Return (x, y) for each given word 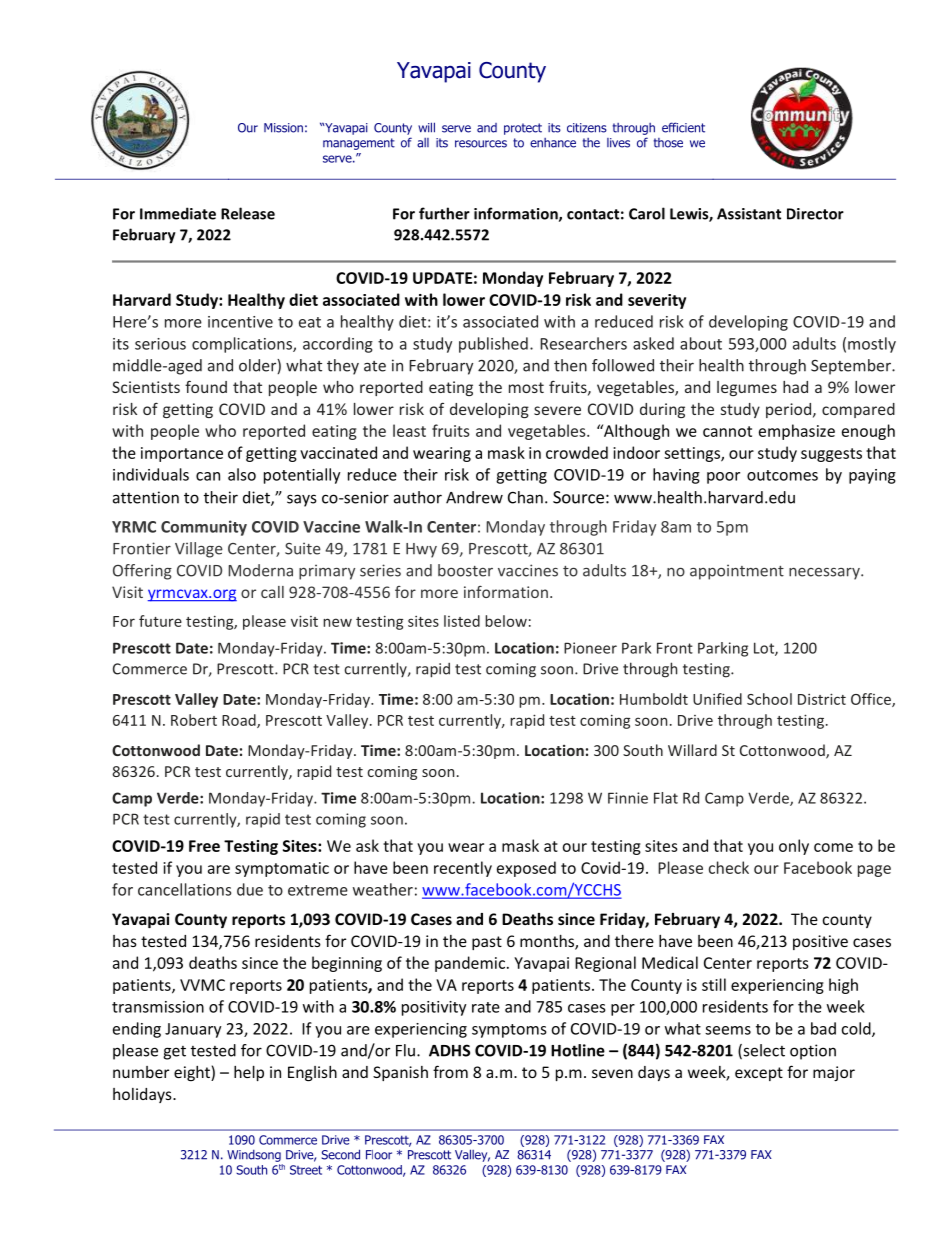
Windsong (254, 1156)
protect (523, 129)
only (794, 847)
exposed (526, 869)
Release (248, 213)
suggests (831, 455)
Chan (525, 497)
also (242, 474)
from (450, 1071)
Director (815, 214)
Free (204, 846)
